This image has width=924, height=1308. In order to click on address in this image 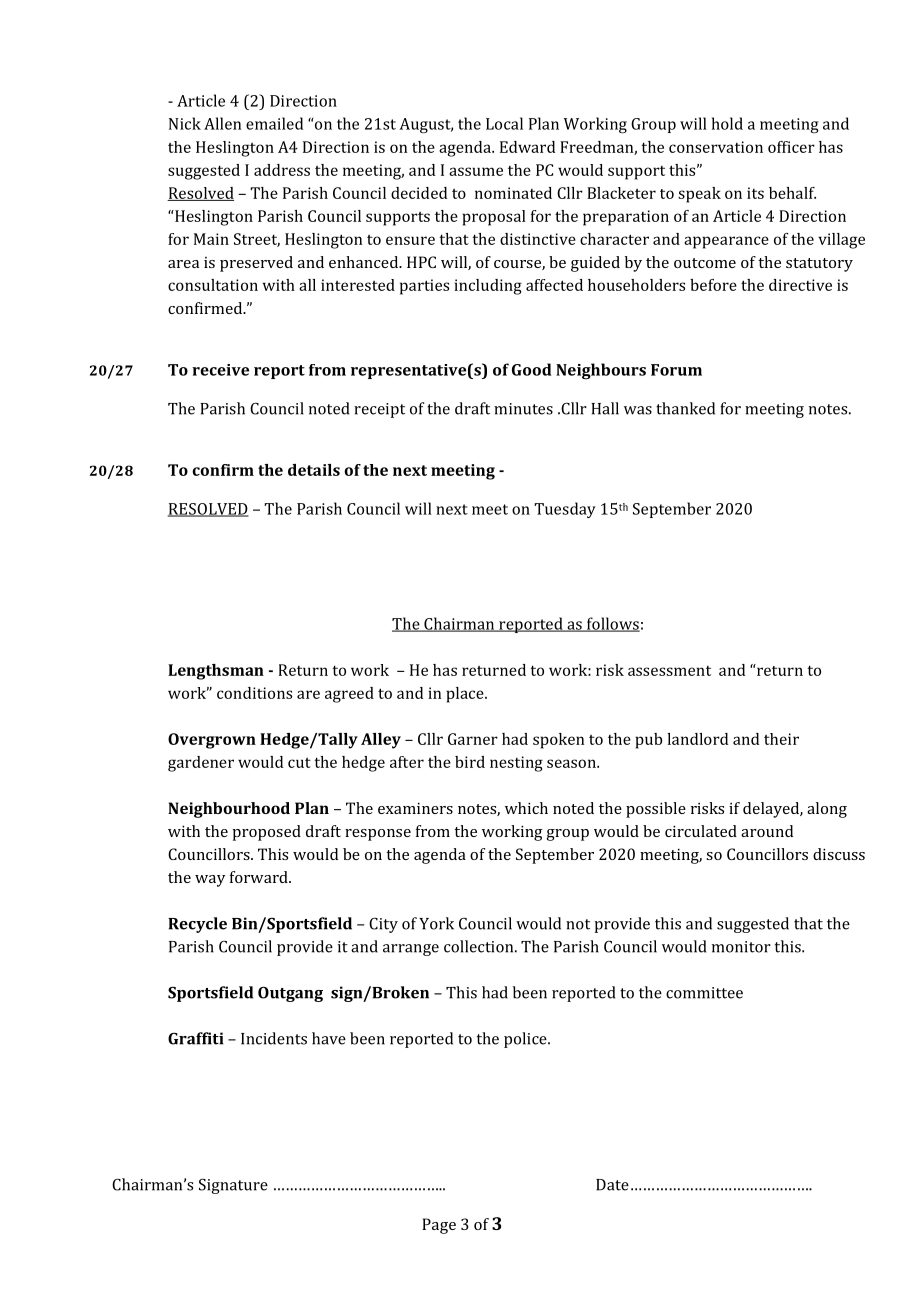, I will do `click(282, 170)`.
